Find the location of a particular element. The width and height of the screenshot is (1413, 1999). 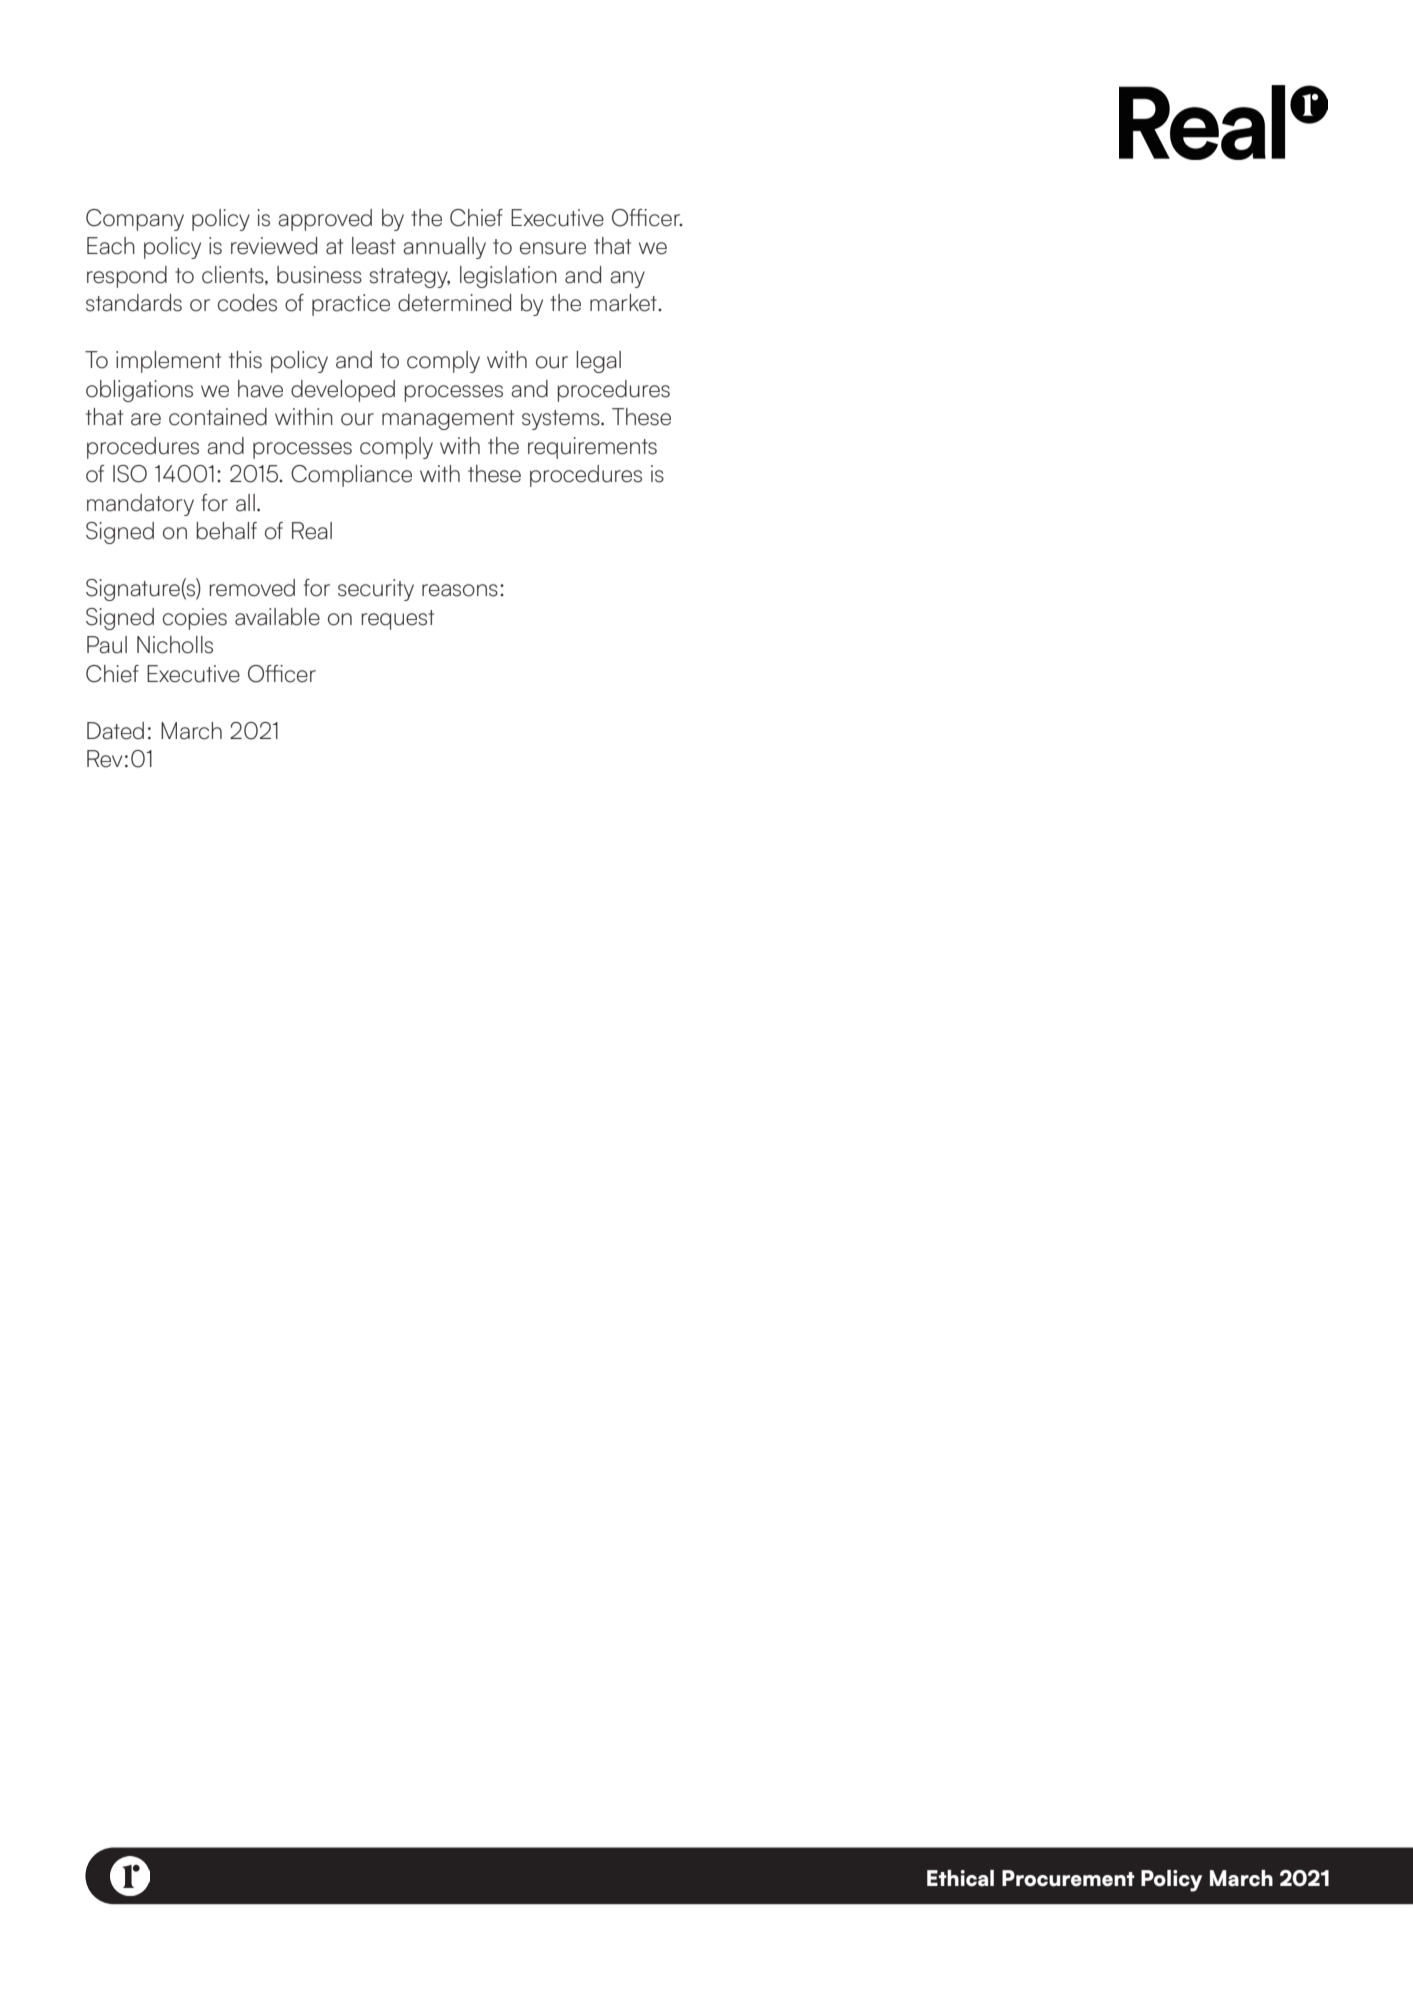

Ethical is located at coordinates (960, 1878).
